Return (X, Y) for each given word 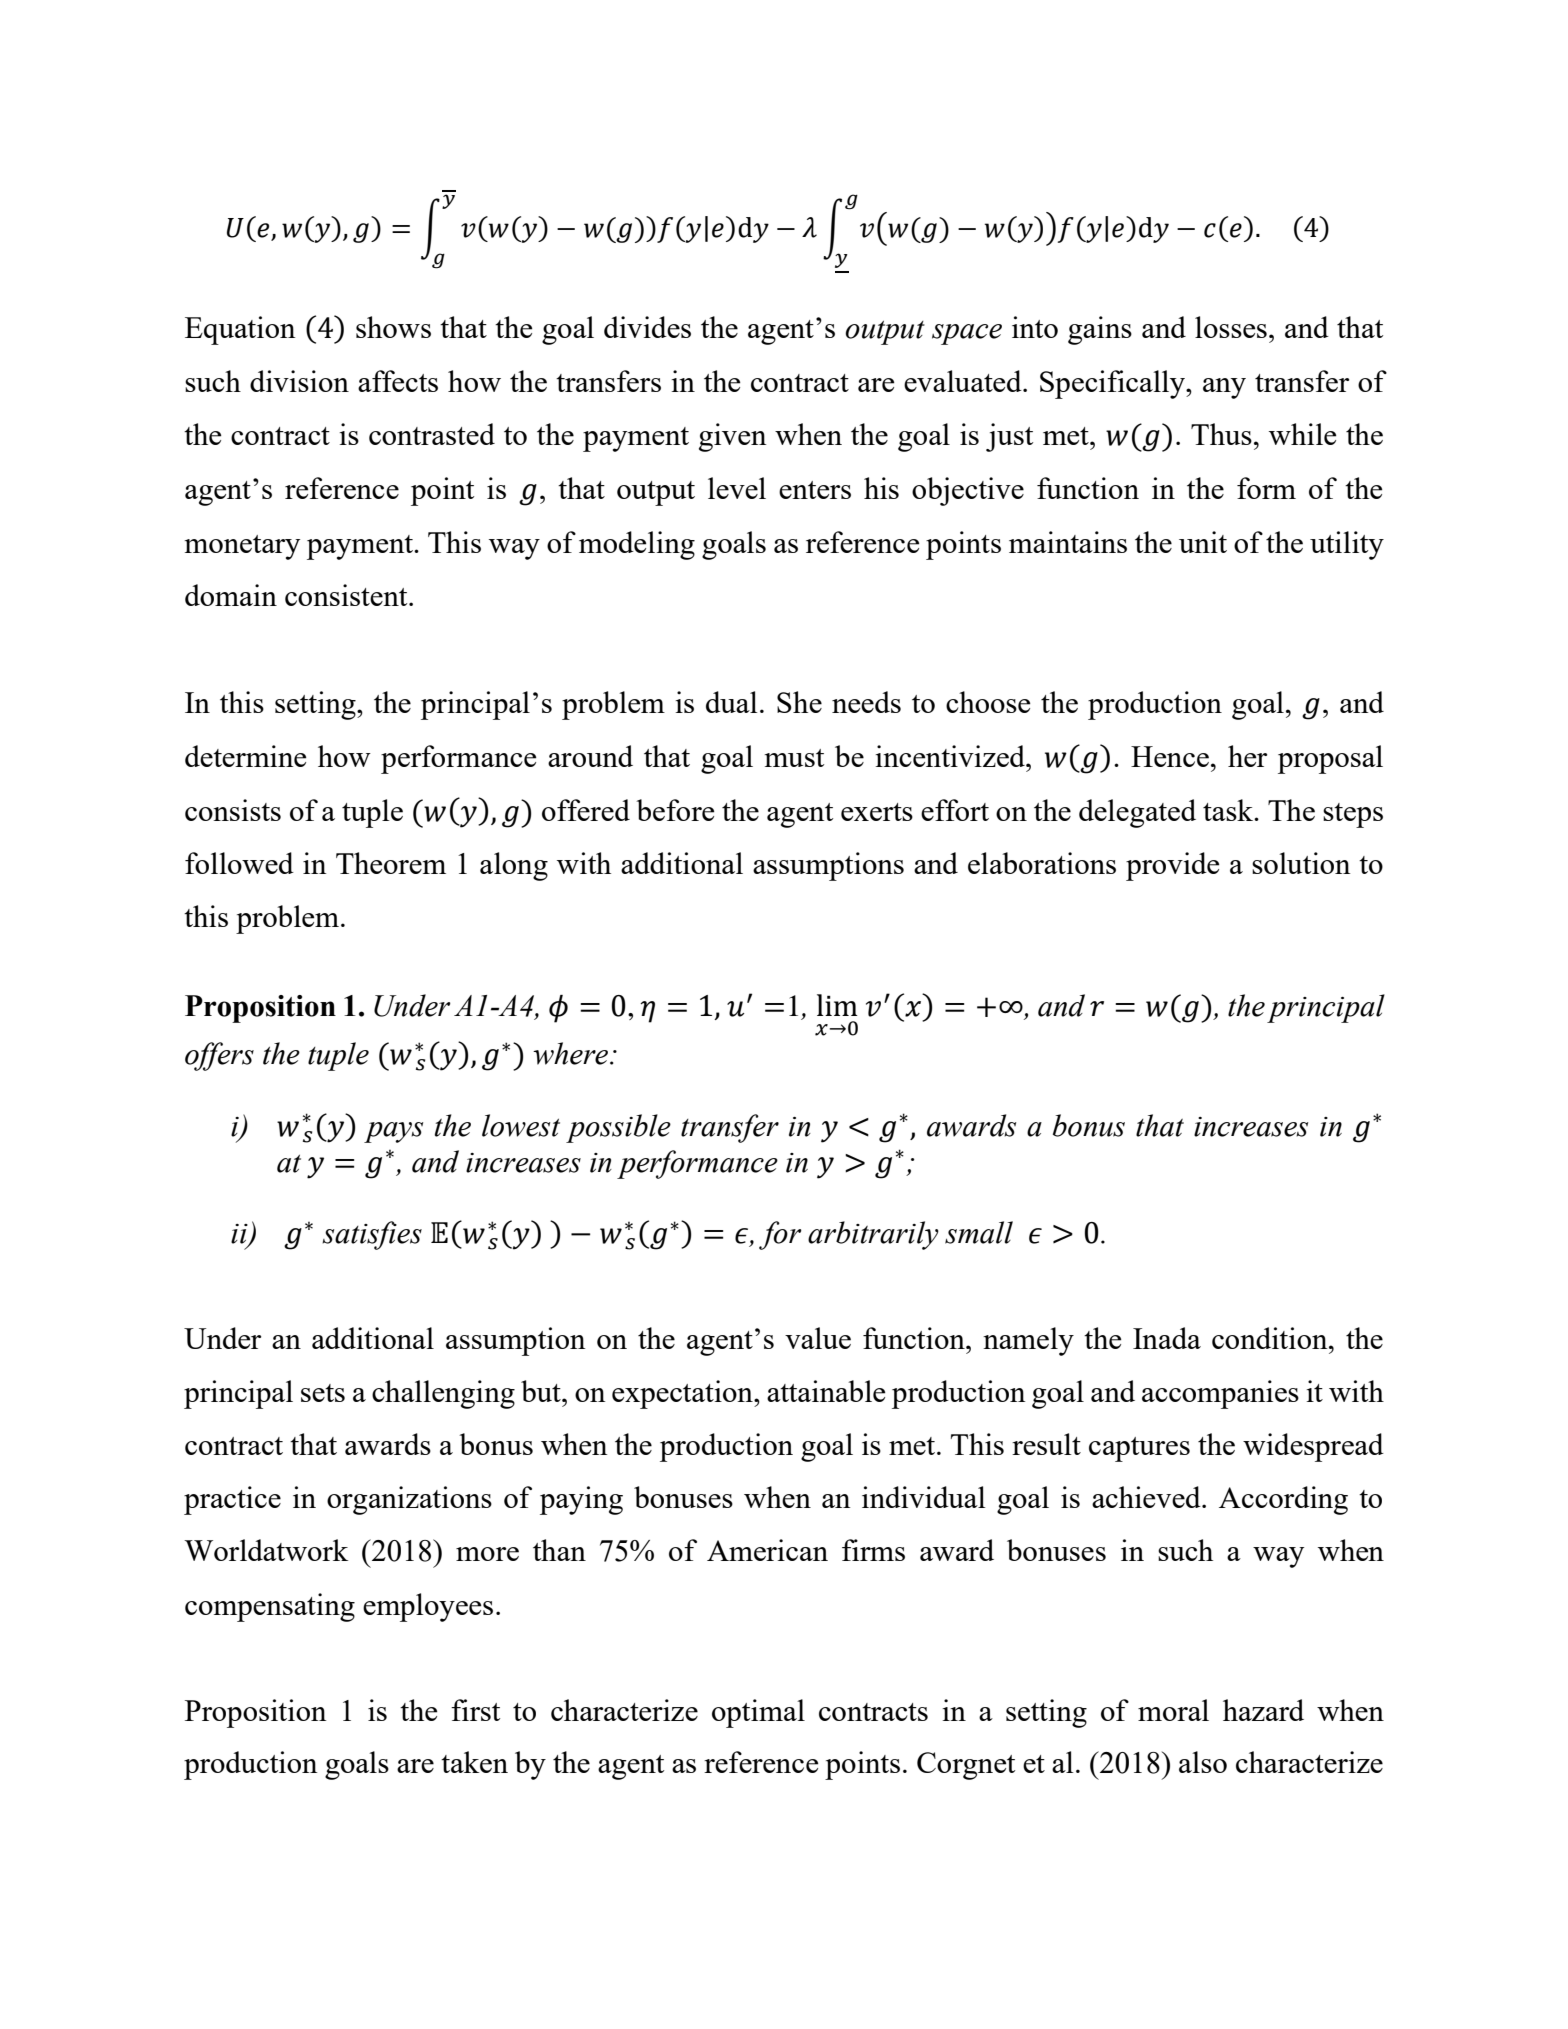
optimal (758, 1713)
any (1224, 388)
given (733, 437)
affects (398, 381)
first (475, 1710)
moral (1173, 1710)
